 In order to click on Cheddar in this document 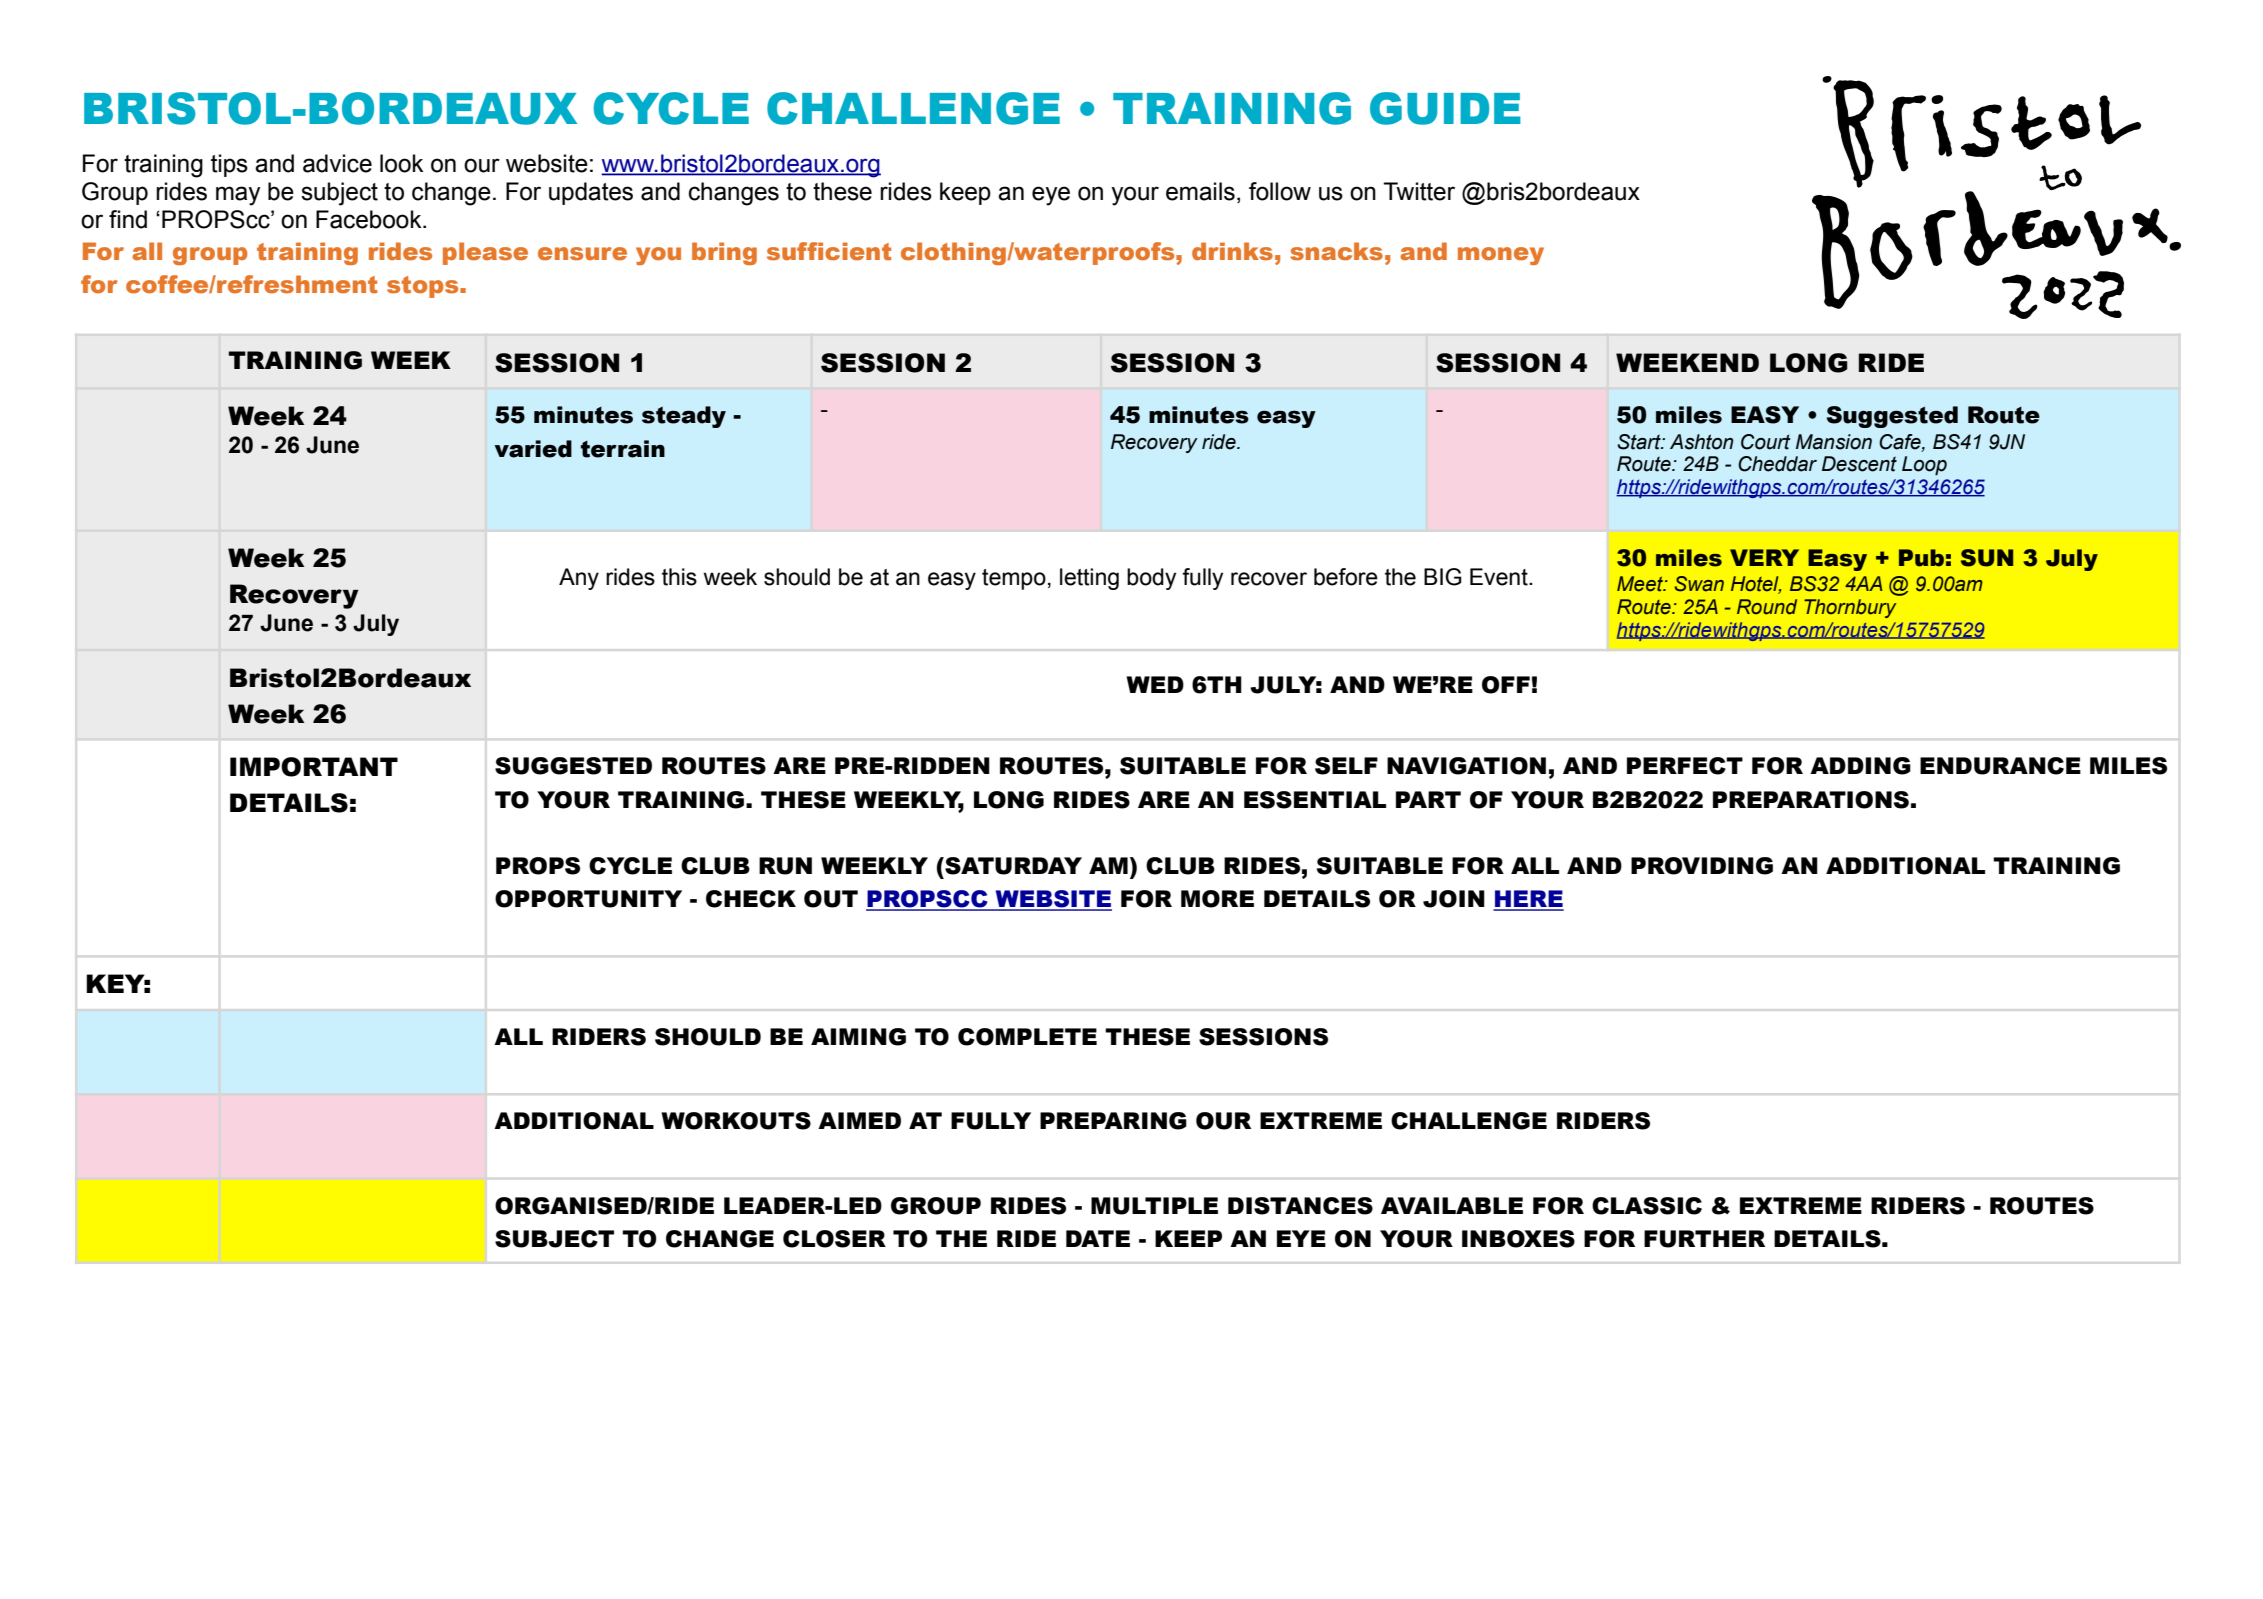, I will do `click(1777, 464)`.
